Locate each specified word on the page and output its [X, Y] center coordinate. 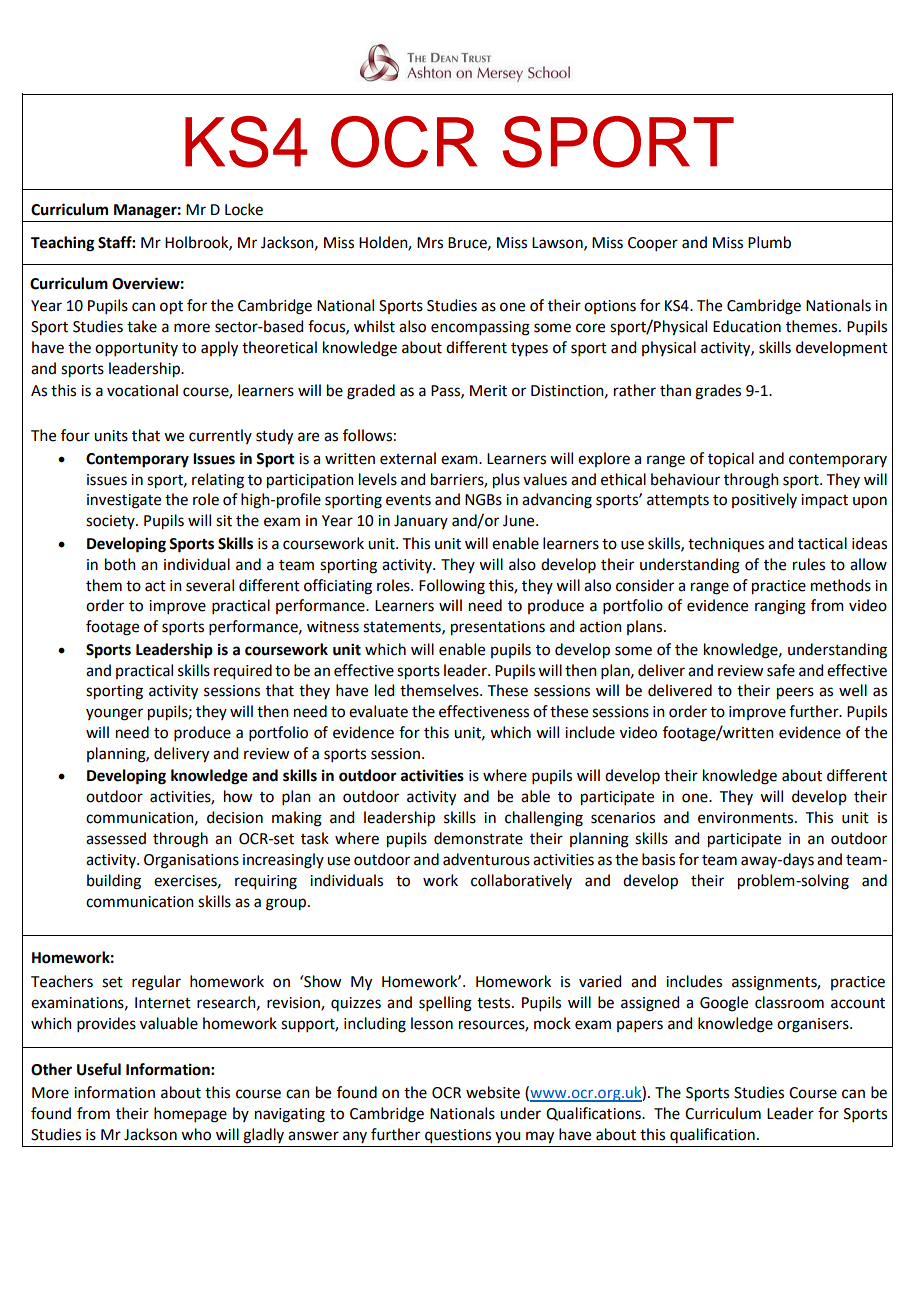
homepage [190, 1115]
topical [731, 459]
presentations [498, 628]
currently [220, 436]
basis [658, 859]
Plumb [769, 242]
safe [781, 670]
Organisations [191, 861]
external [408, 458]
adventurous [486, 859]
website [493, 1092]
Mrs [430, 243]
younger [114, 714]
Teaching [63, 244]
